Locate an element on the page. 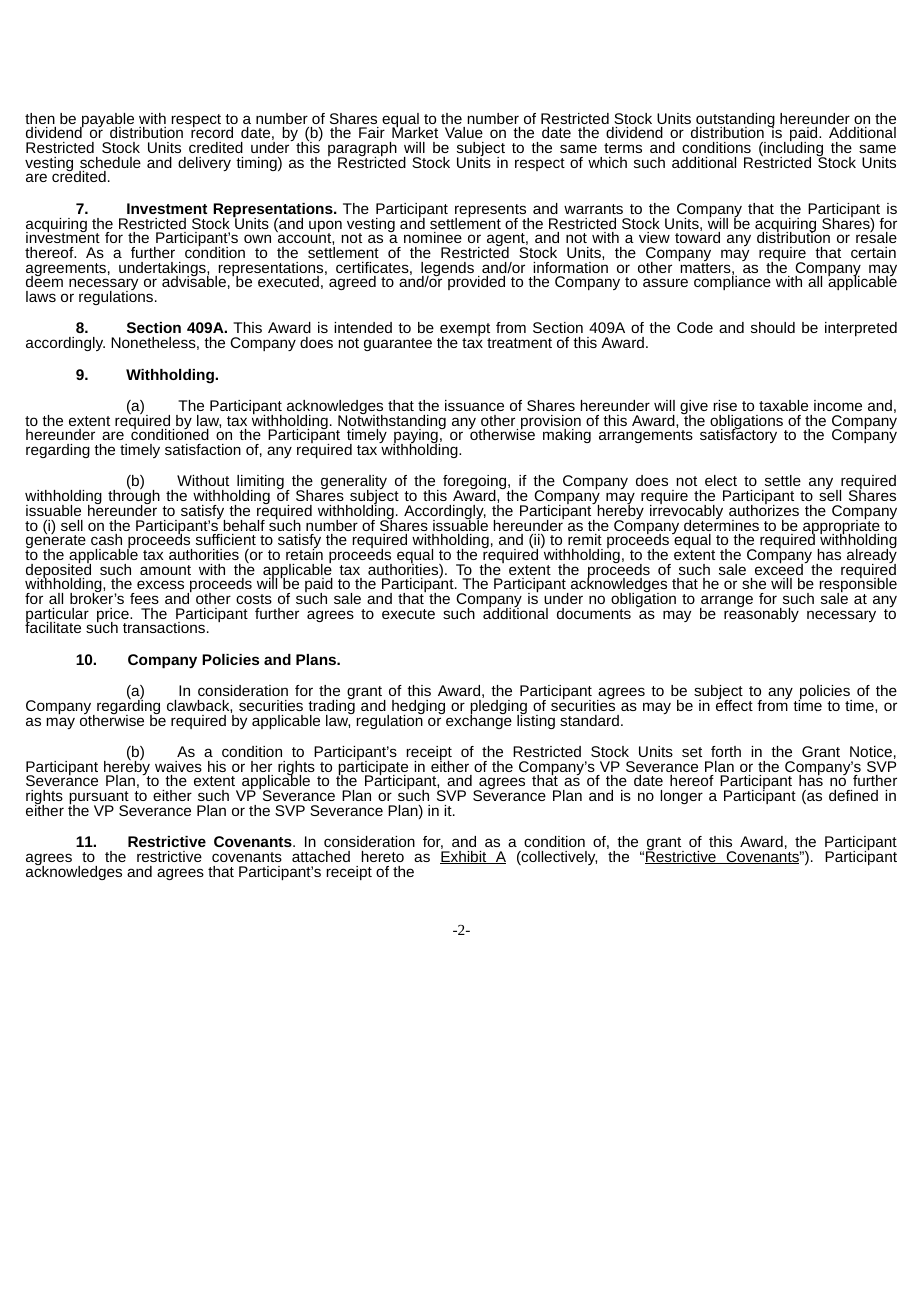  through is located at coordinates (134, 497).
